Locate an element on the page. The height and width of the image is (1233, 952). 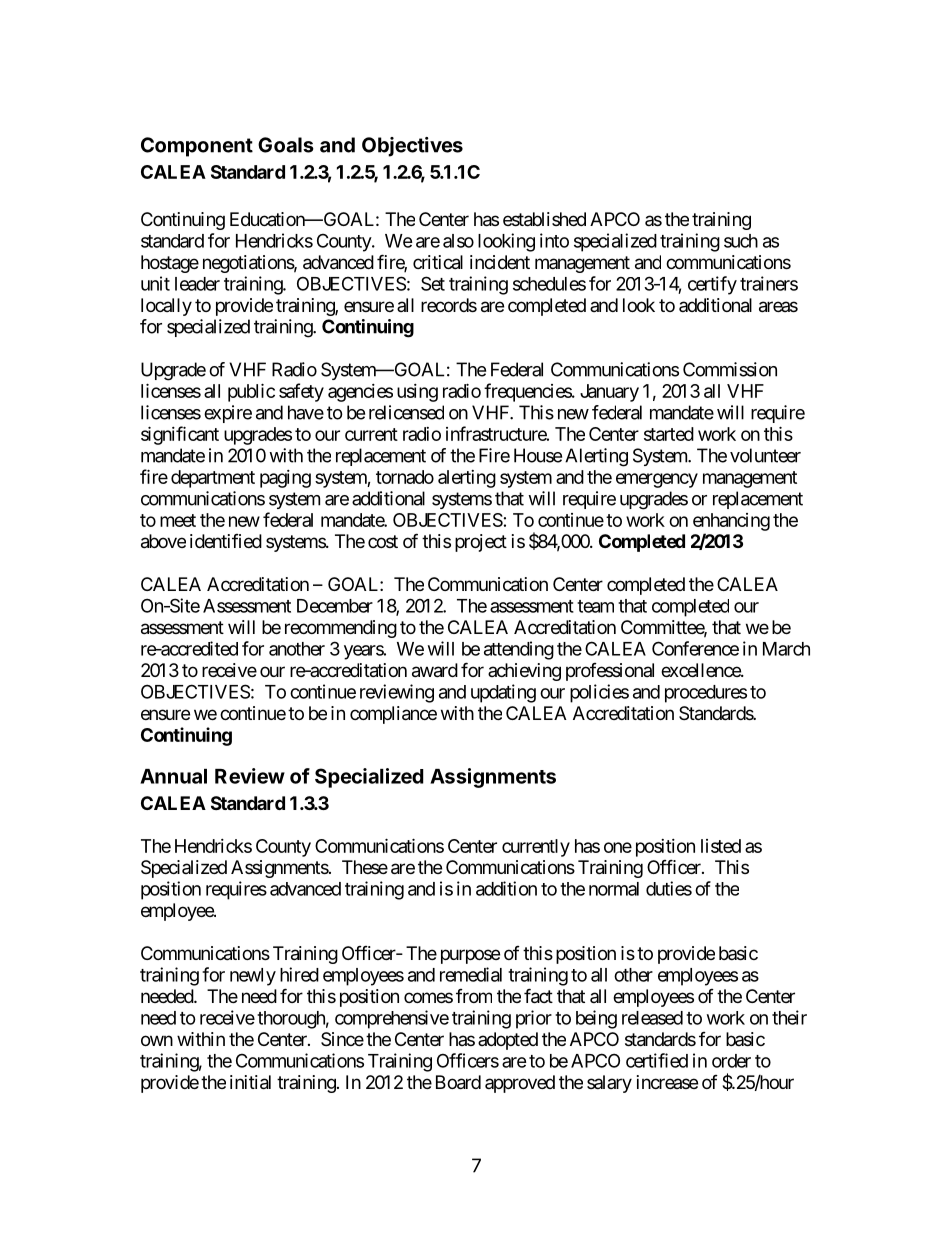
listed is located at coordinates (721, 846).
